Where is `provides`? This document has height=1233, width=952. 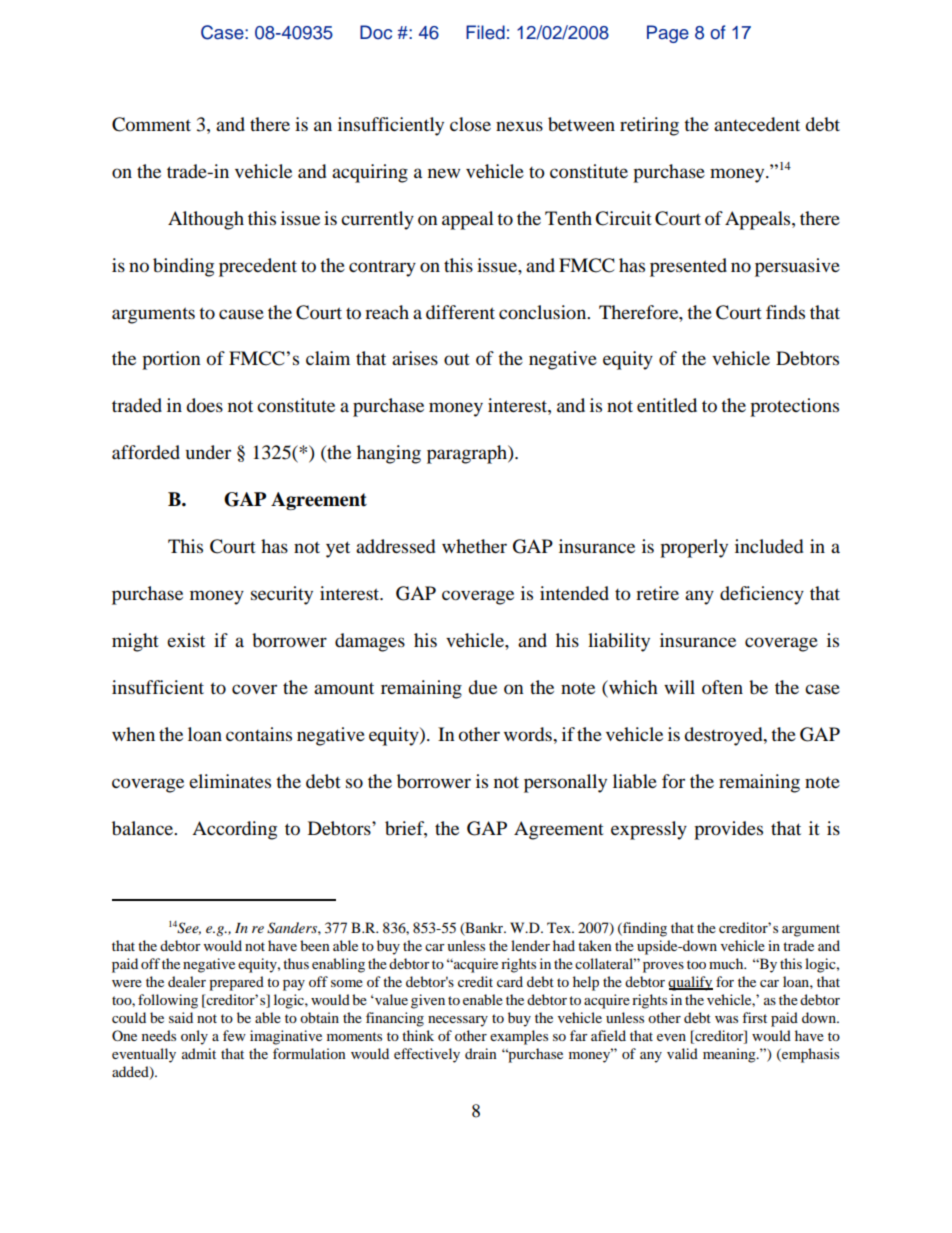 provides is located at coordinates (728, 830).
